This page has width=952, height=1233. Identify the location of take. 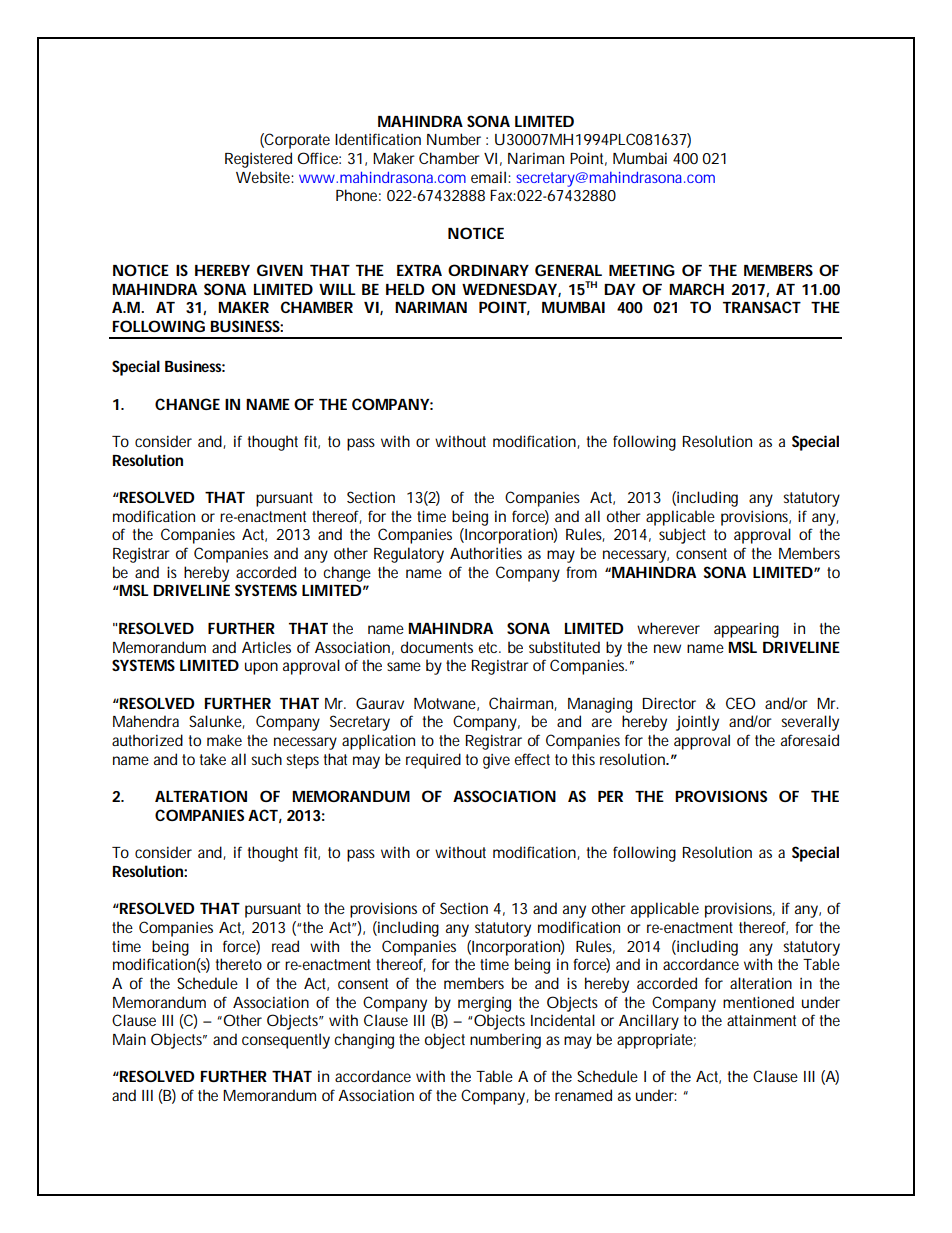
(213, 759).
